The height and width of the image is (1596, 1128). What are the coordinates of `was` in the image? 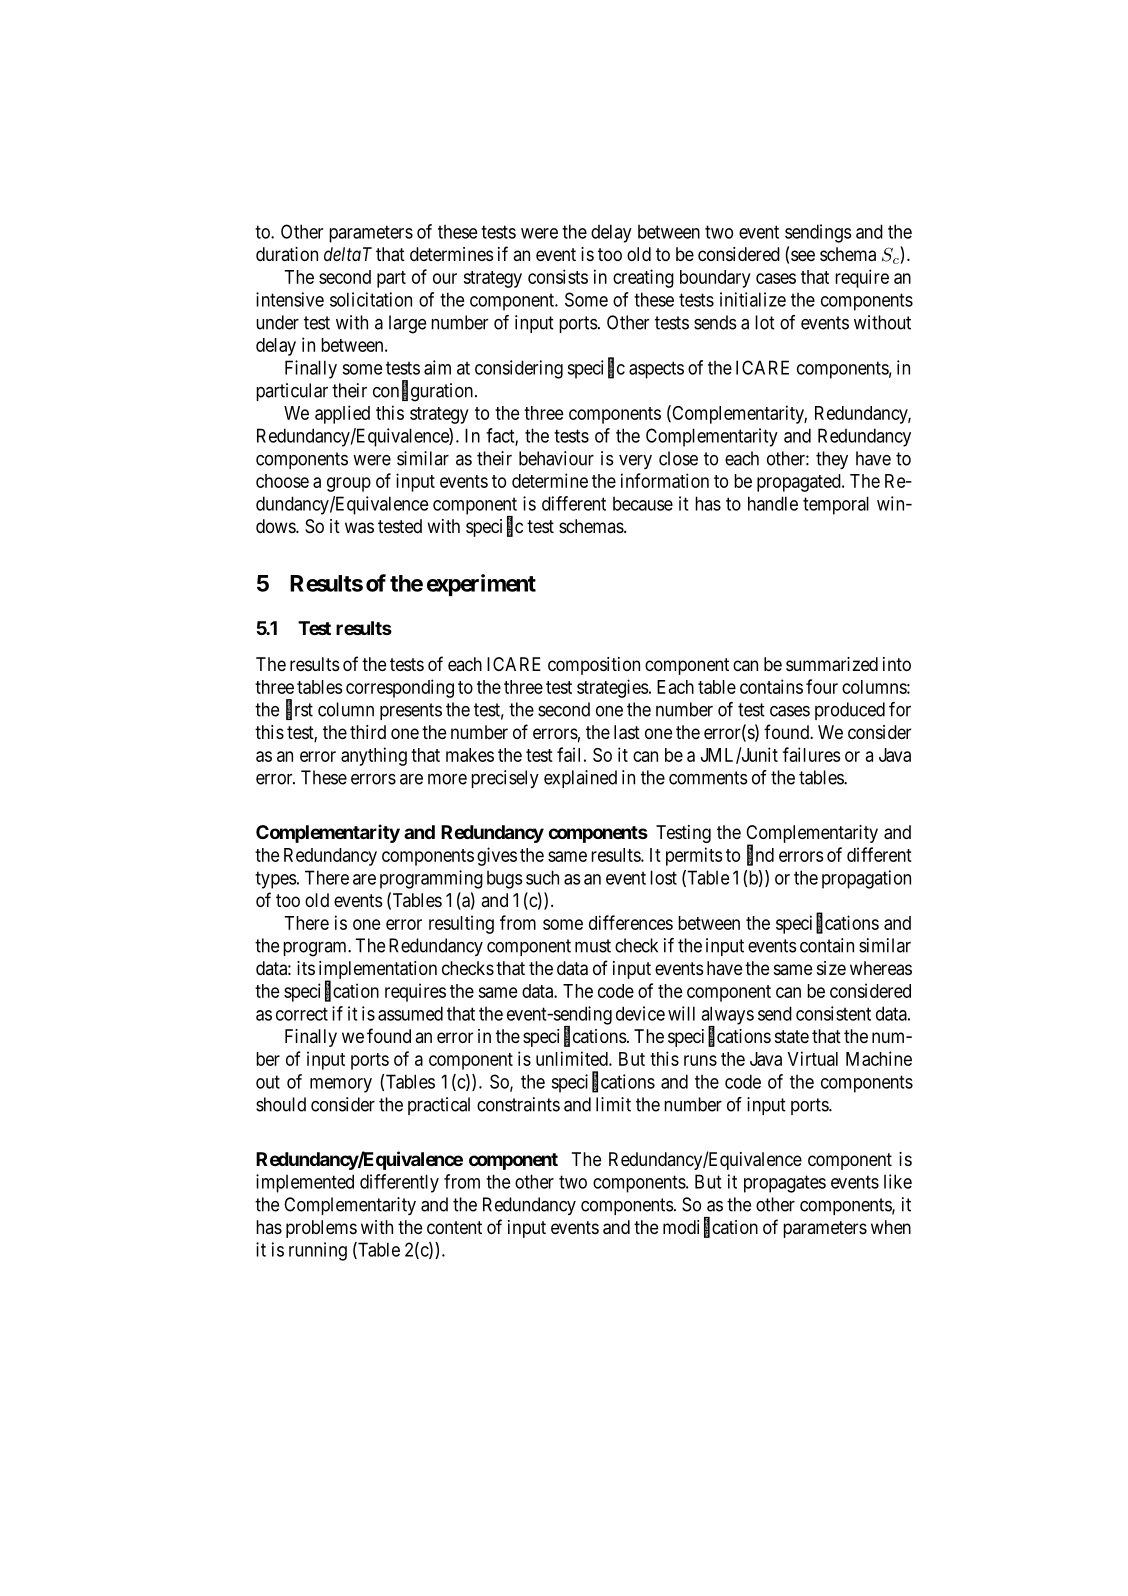 It's located at (359, 528).
